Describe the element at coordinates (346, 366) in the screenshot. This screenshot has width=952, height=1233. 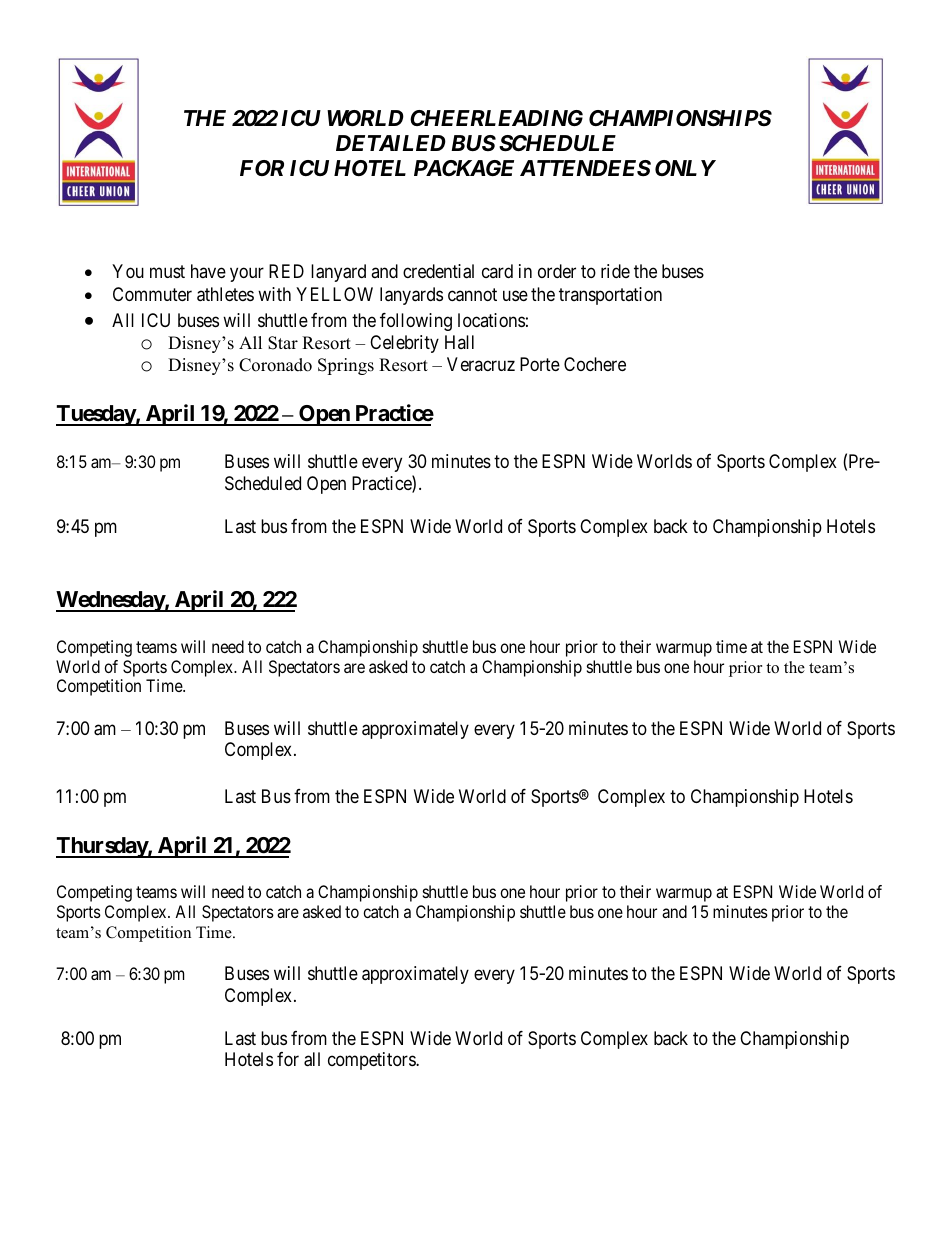
I see `Springs` at that location.
